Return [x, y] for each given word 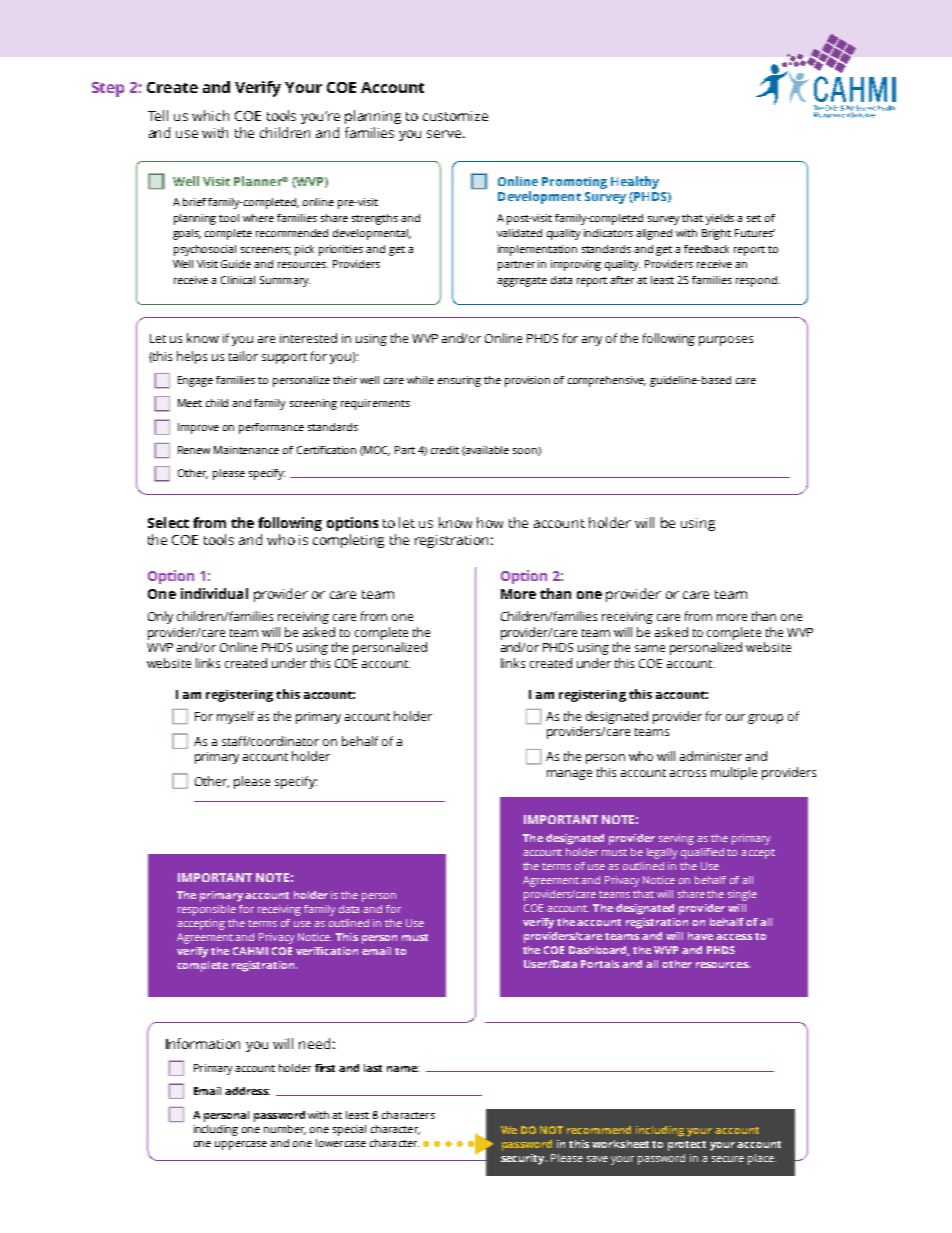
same [650, 648]
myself [235, 717]
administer [711, 756]
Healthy [635, 182]
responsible [207, 910]
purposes [726, 341]
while [420, 380]
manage [569, 775]
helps [192, 357]
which [210, 115]
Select [168, 522]
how [490, 522]
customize [455, 116]
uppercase [241, 1145]
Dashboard [599, 951]
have [700, 936]
